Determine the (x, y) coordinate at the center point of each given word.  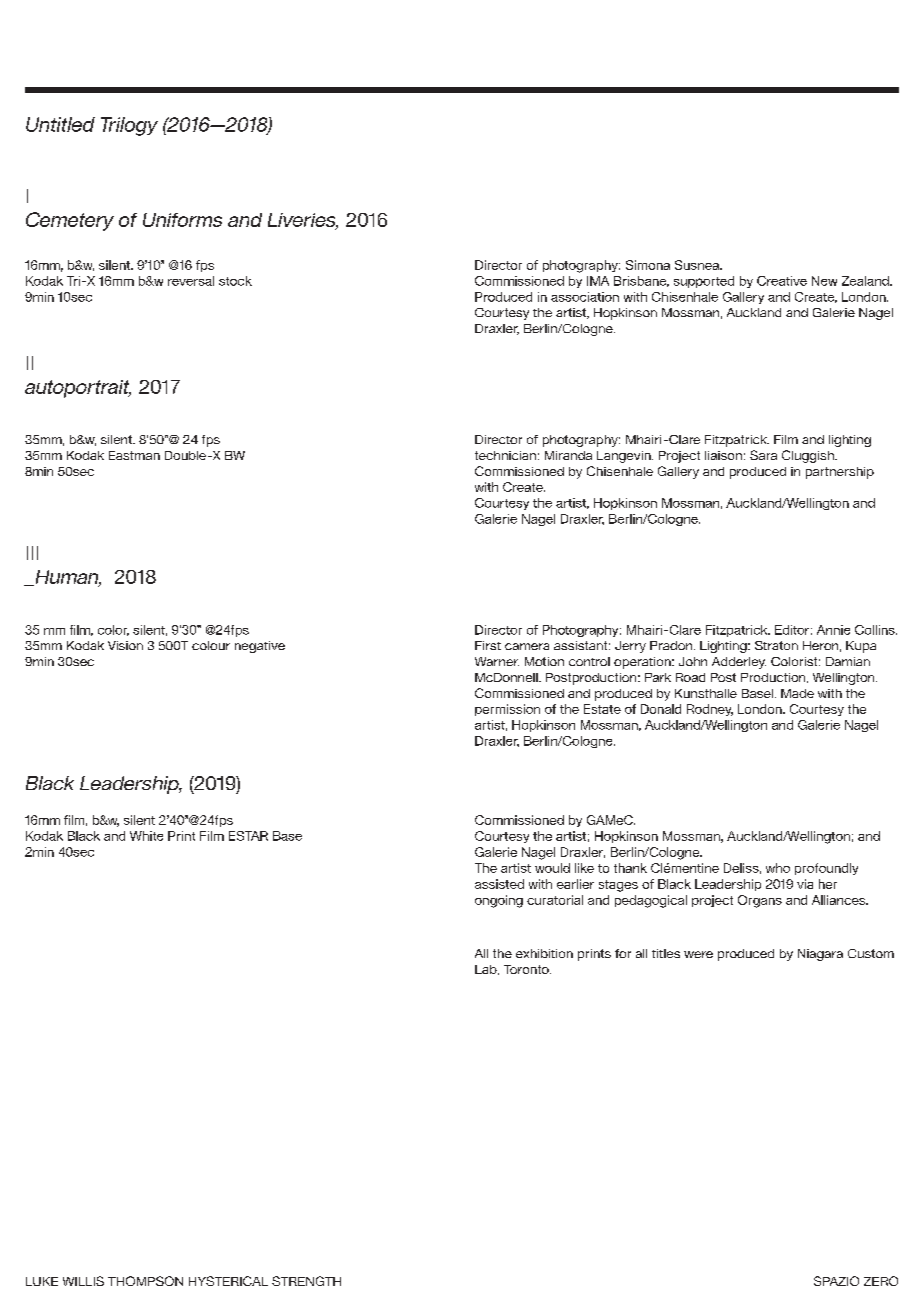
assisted (499, 884)
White (146, 836)
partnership (840, 473)
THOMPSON (145, 1281)
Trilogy (129, 126)
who (778, 868)
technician (505, 455)
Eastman (134, 455)
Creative (782, 281)
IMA (598, 281)
